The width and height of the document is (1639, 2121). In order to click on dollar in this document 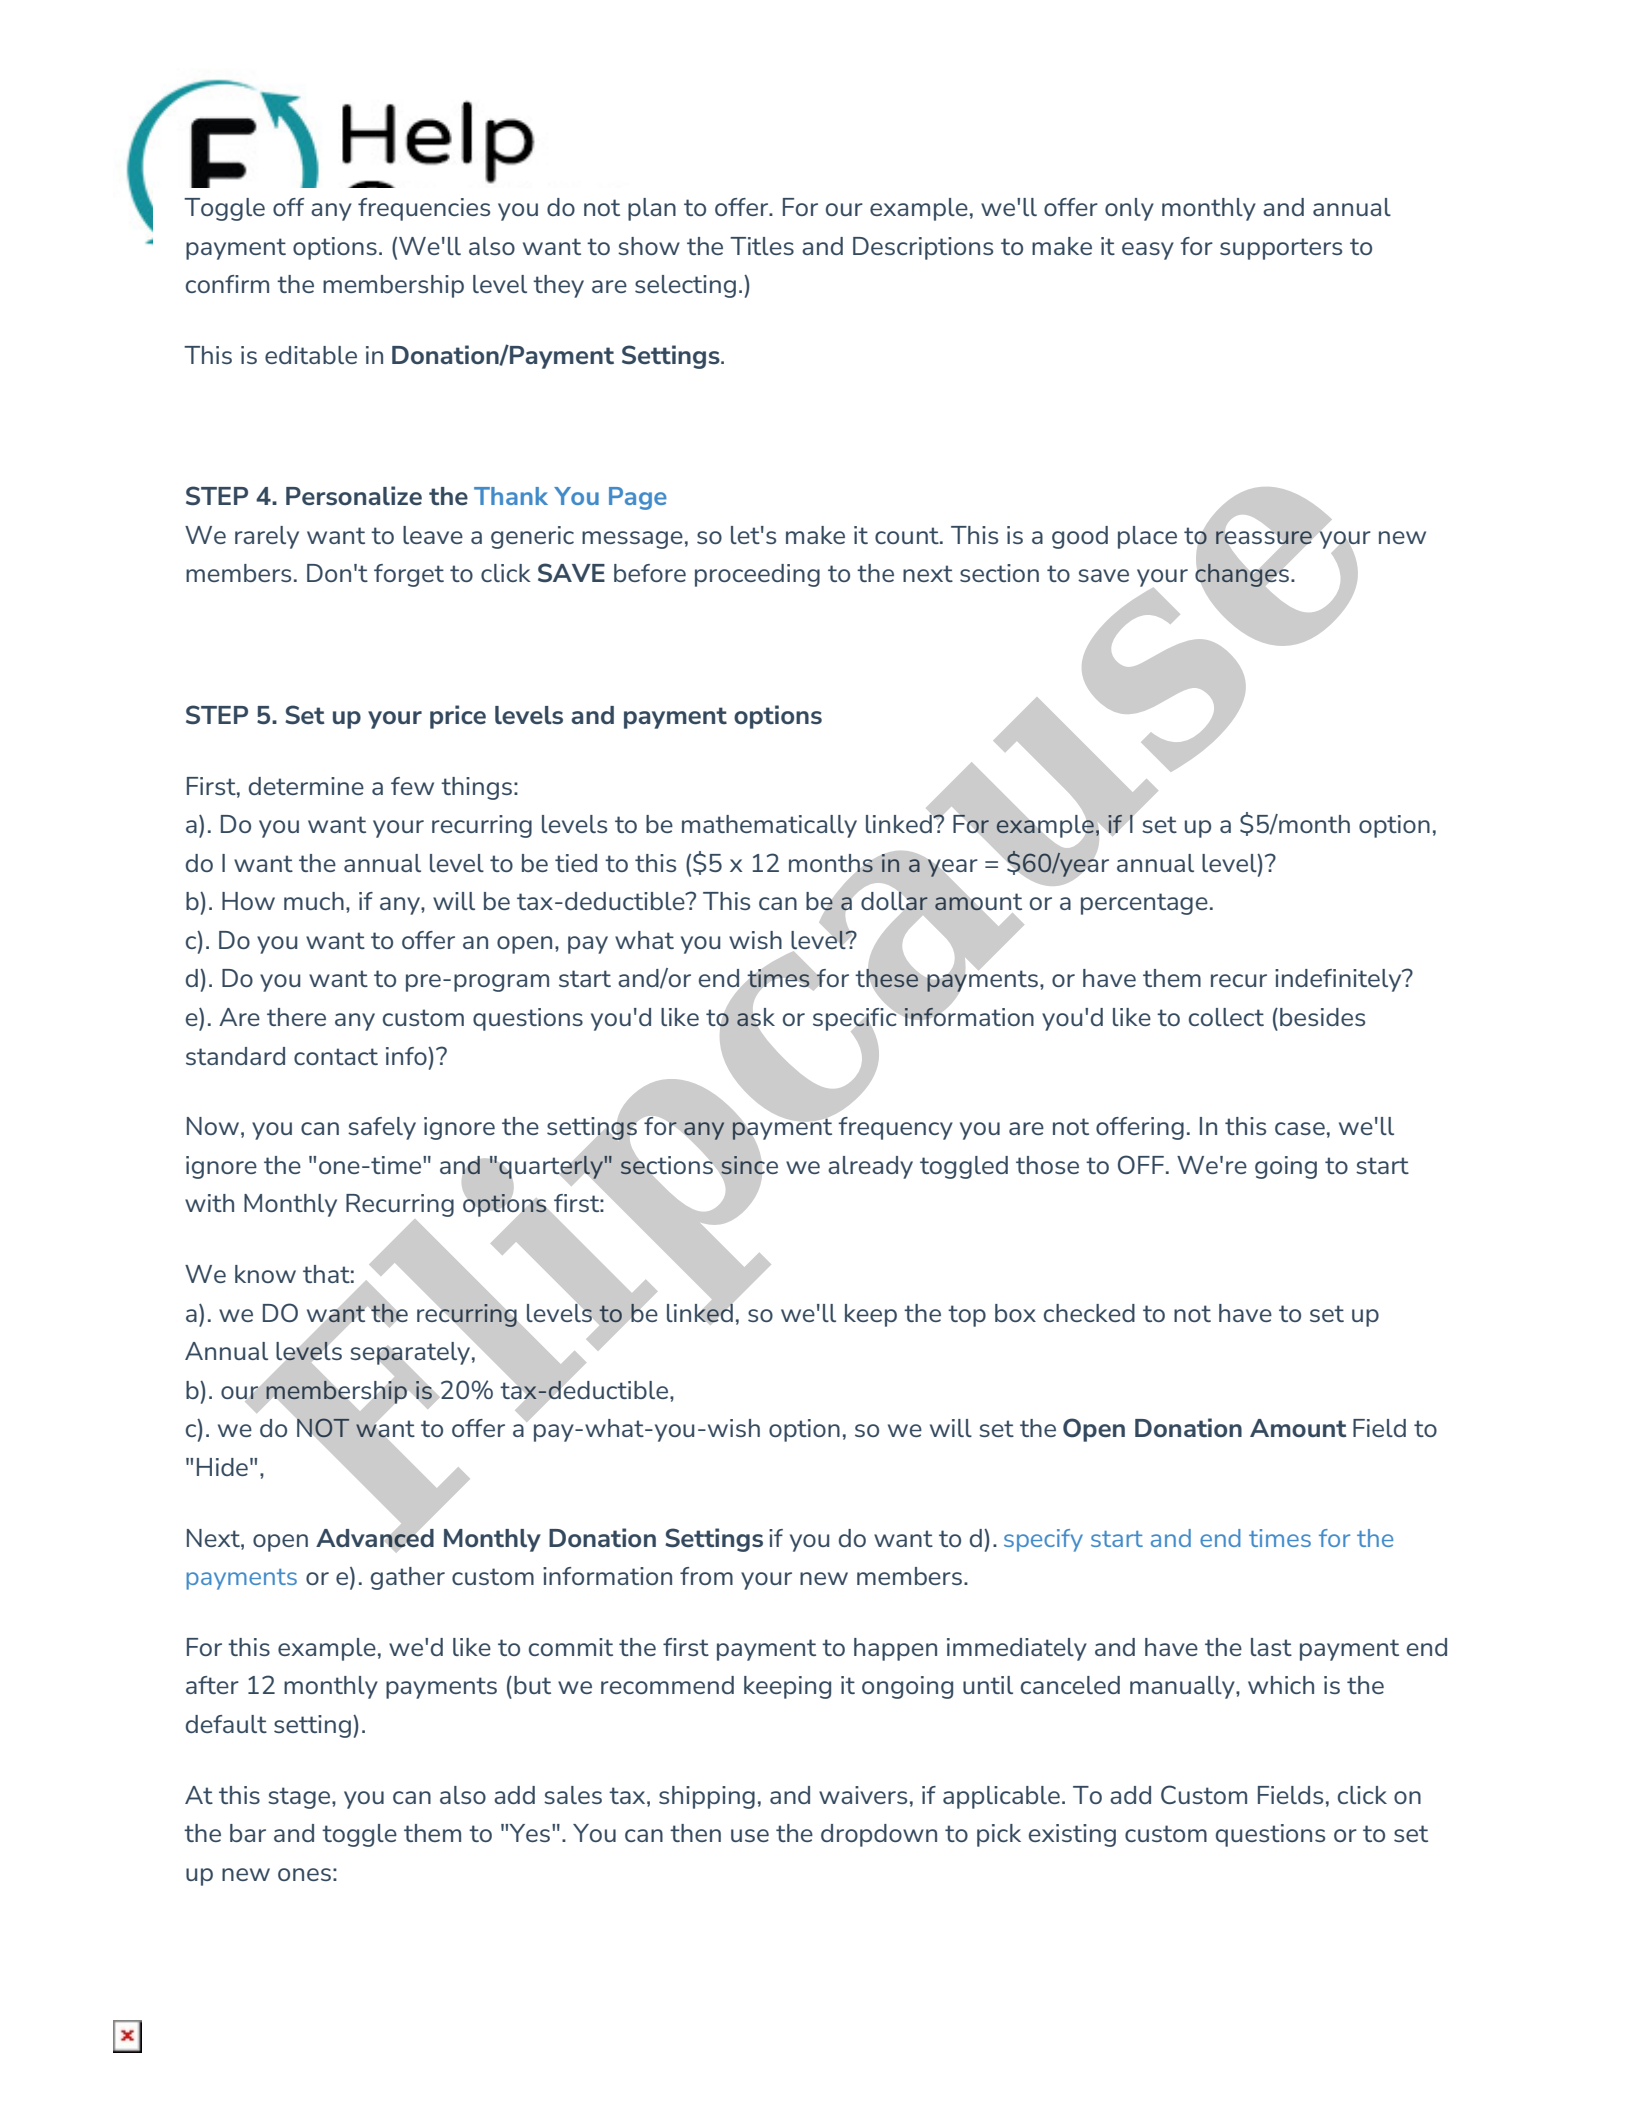, I will do `click(894, 901)`.
